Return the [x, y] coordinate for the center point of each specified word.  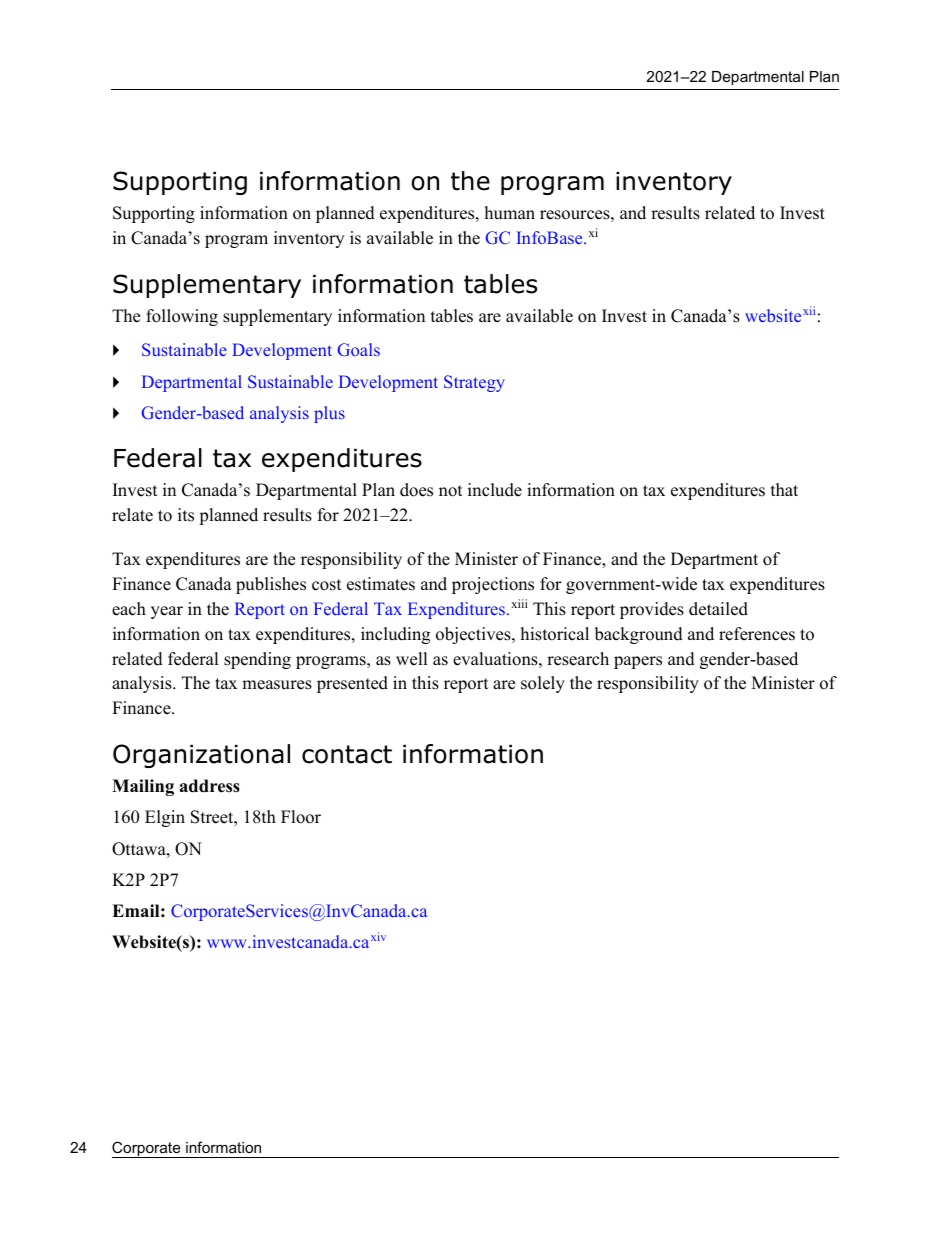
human [510, 213]
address [210, 786]
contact [347, 754]
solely [543, 684]
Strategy [474, 383]
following [182, 317]
